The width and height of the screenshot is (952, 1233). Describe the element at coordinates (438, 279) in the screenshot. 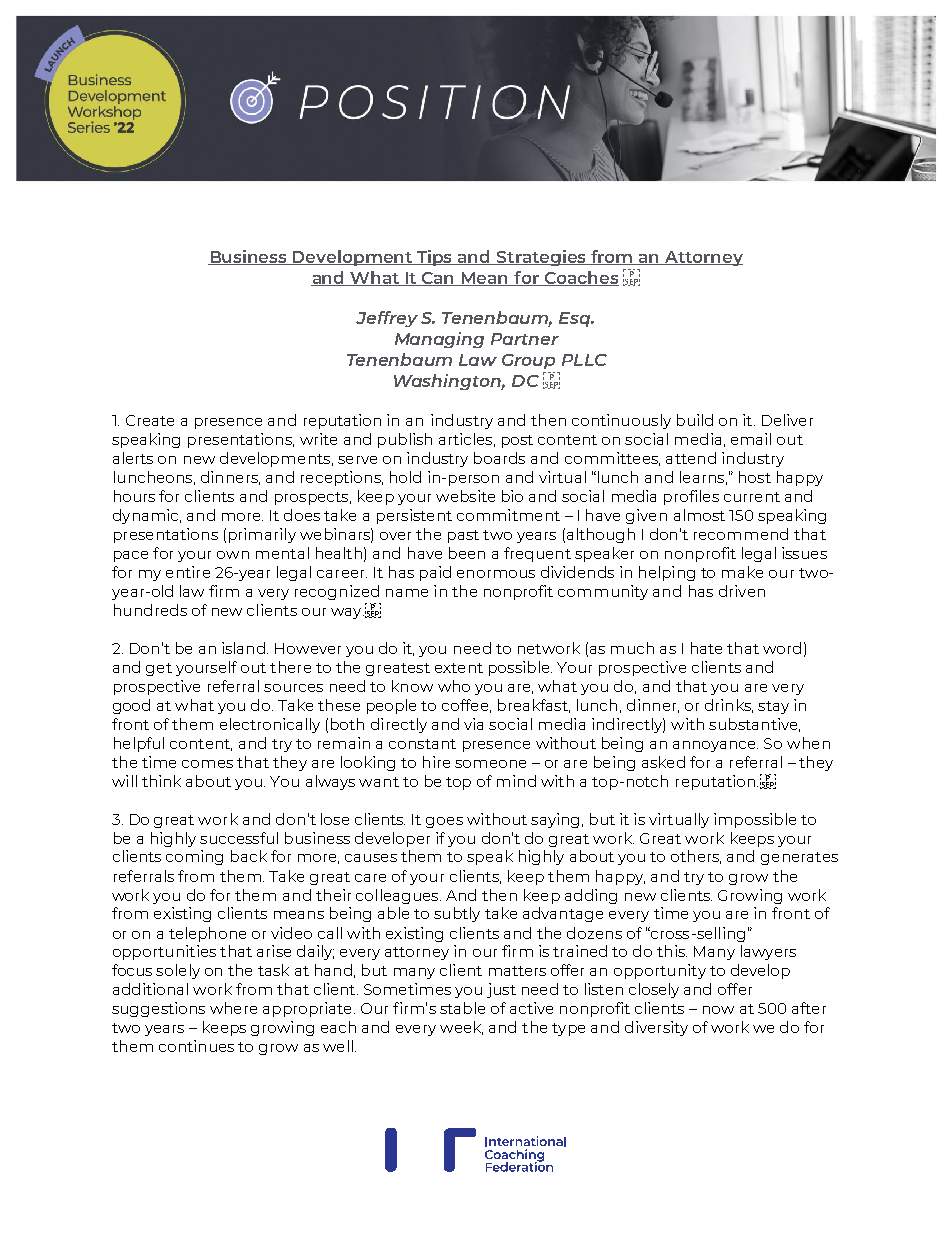

I see `Can` at that location.
